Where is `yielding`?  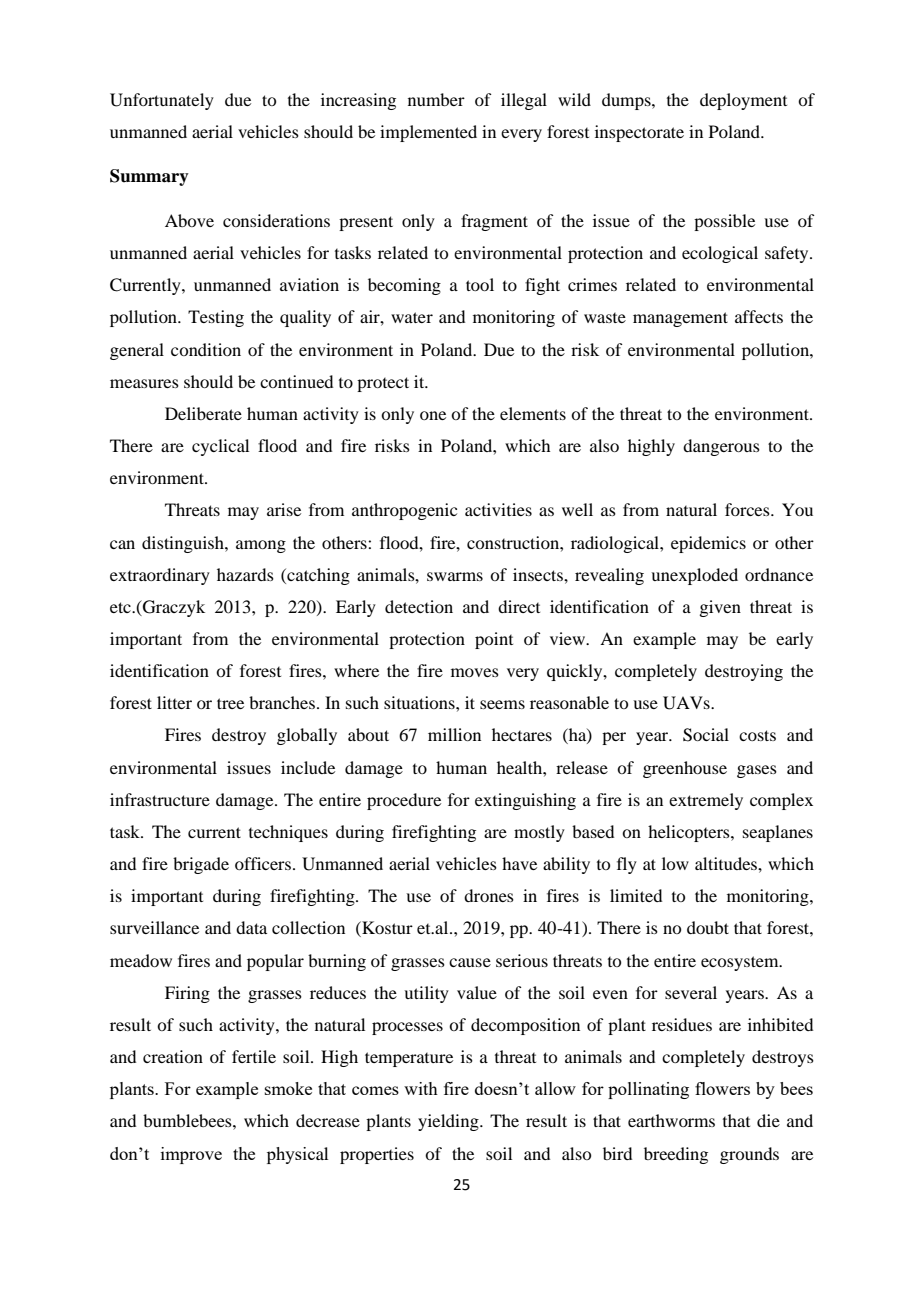 yielding is located at coordinates (449, 1122).
